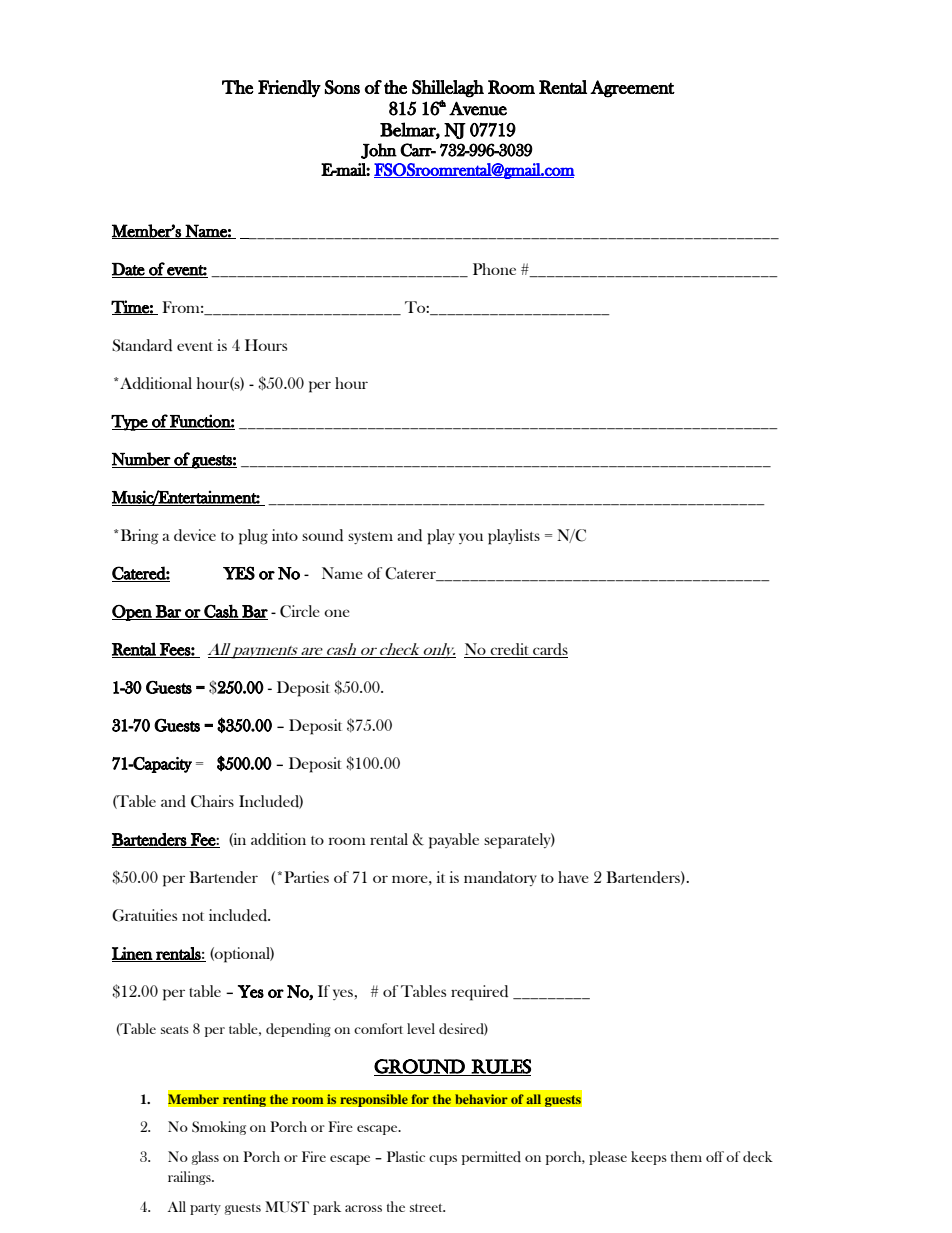 The image size is (952, 1233). I want to click on railings, so click(190, 1178).
